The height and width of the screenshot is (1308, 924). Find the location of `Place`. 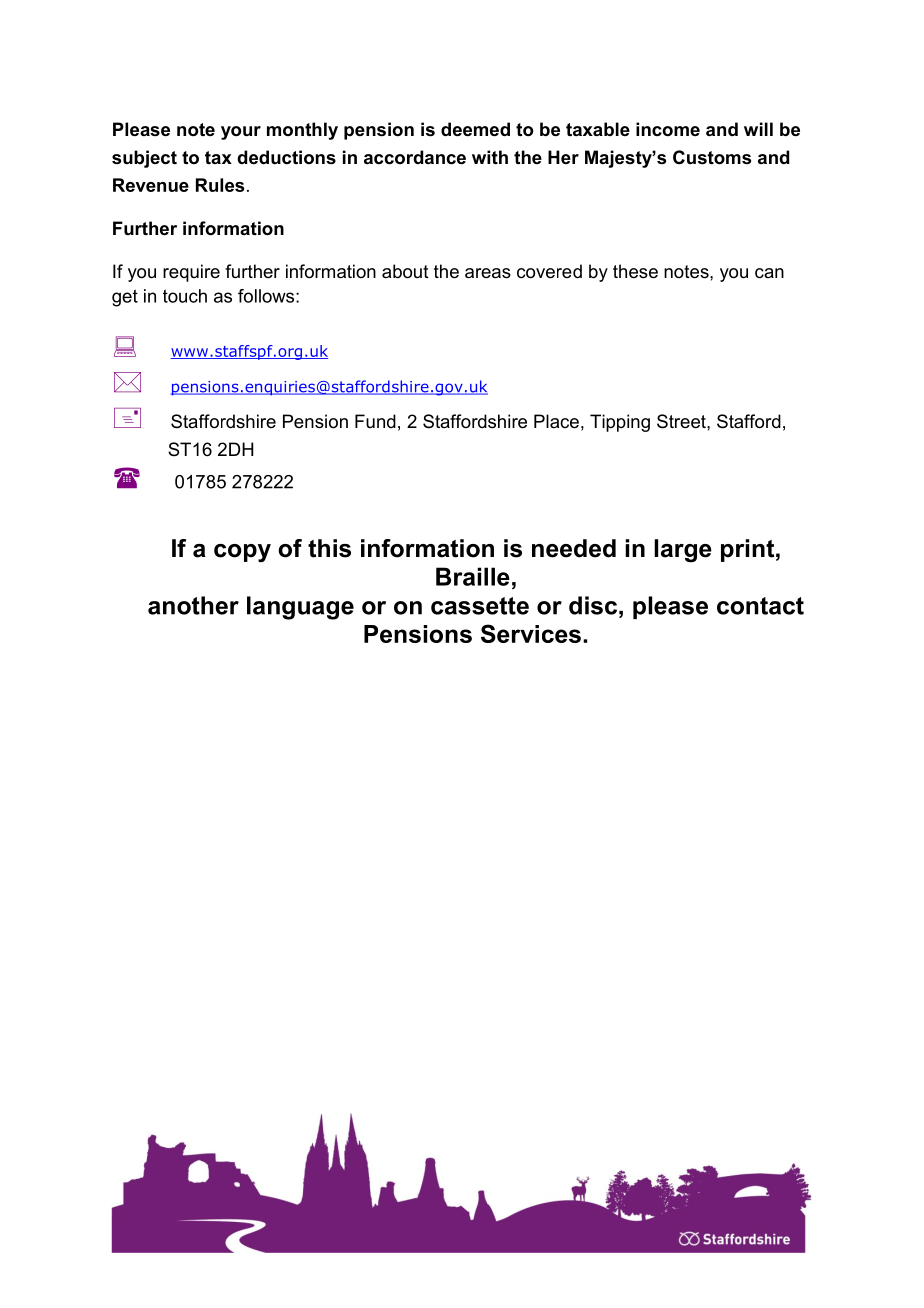

Place is located at coordinates (556, 421).
